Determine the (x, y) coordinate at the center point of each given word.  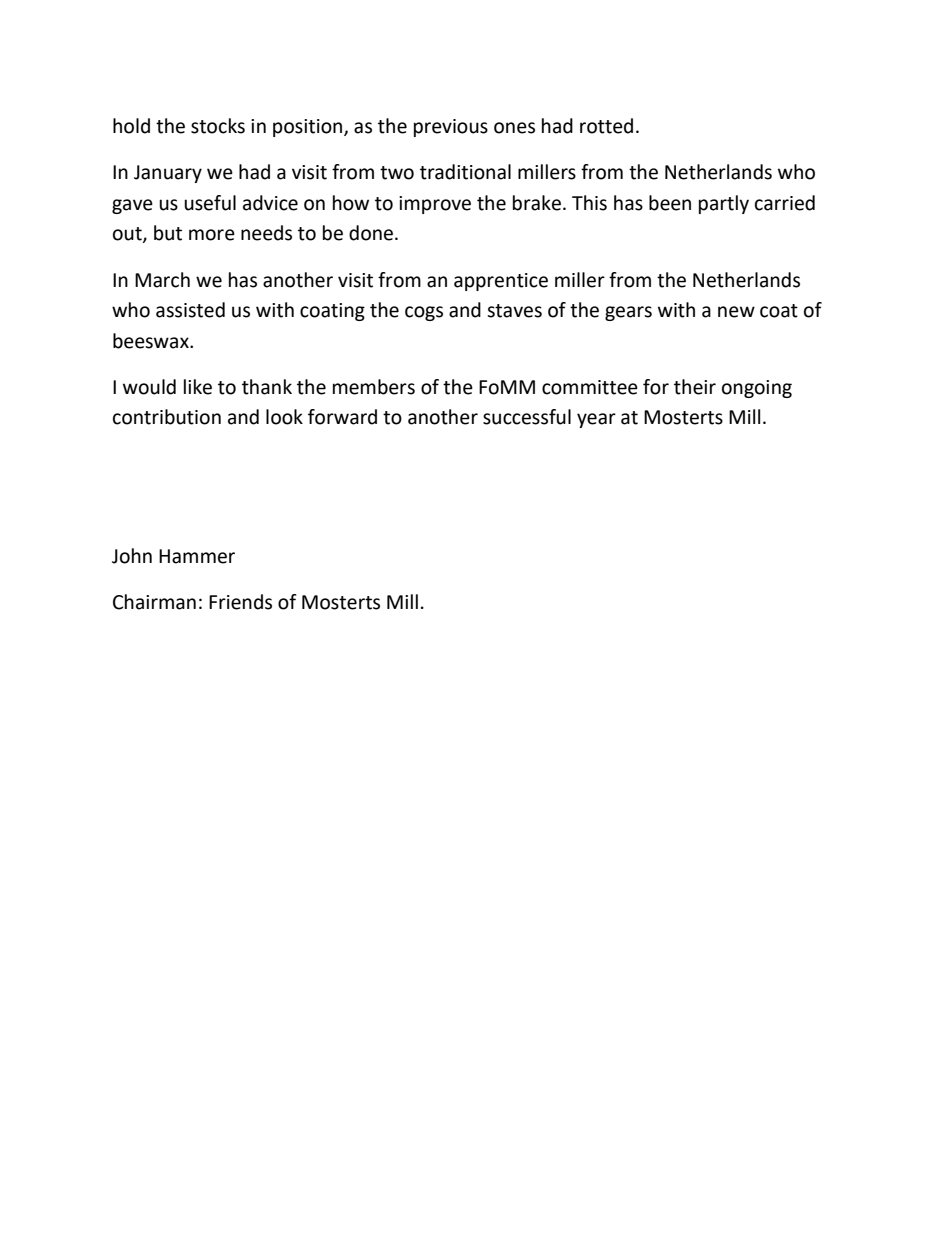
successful (527, 417)
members (374, 387)
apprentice (501, 282)
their (695, 387)
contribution (167, 417)
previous (451, 128)
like (198, 387)
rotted (606, 126)
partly (724, 204)
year (596, 420)
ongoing (757, 389)
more (212, 235)
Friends (240, 602)
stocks (218, 126)
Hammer (197, 556)
